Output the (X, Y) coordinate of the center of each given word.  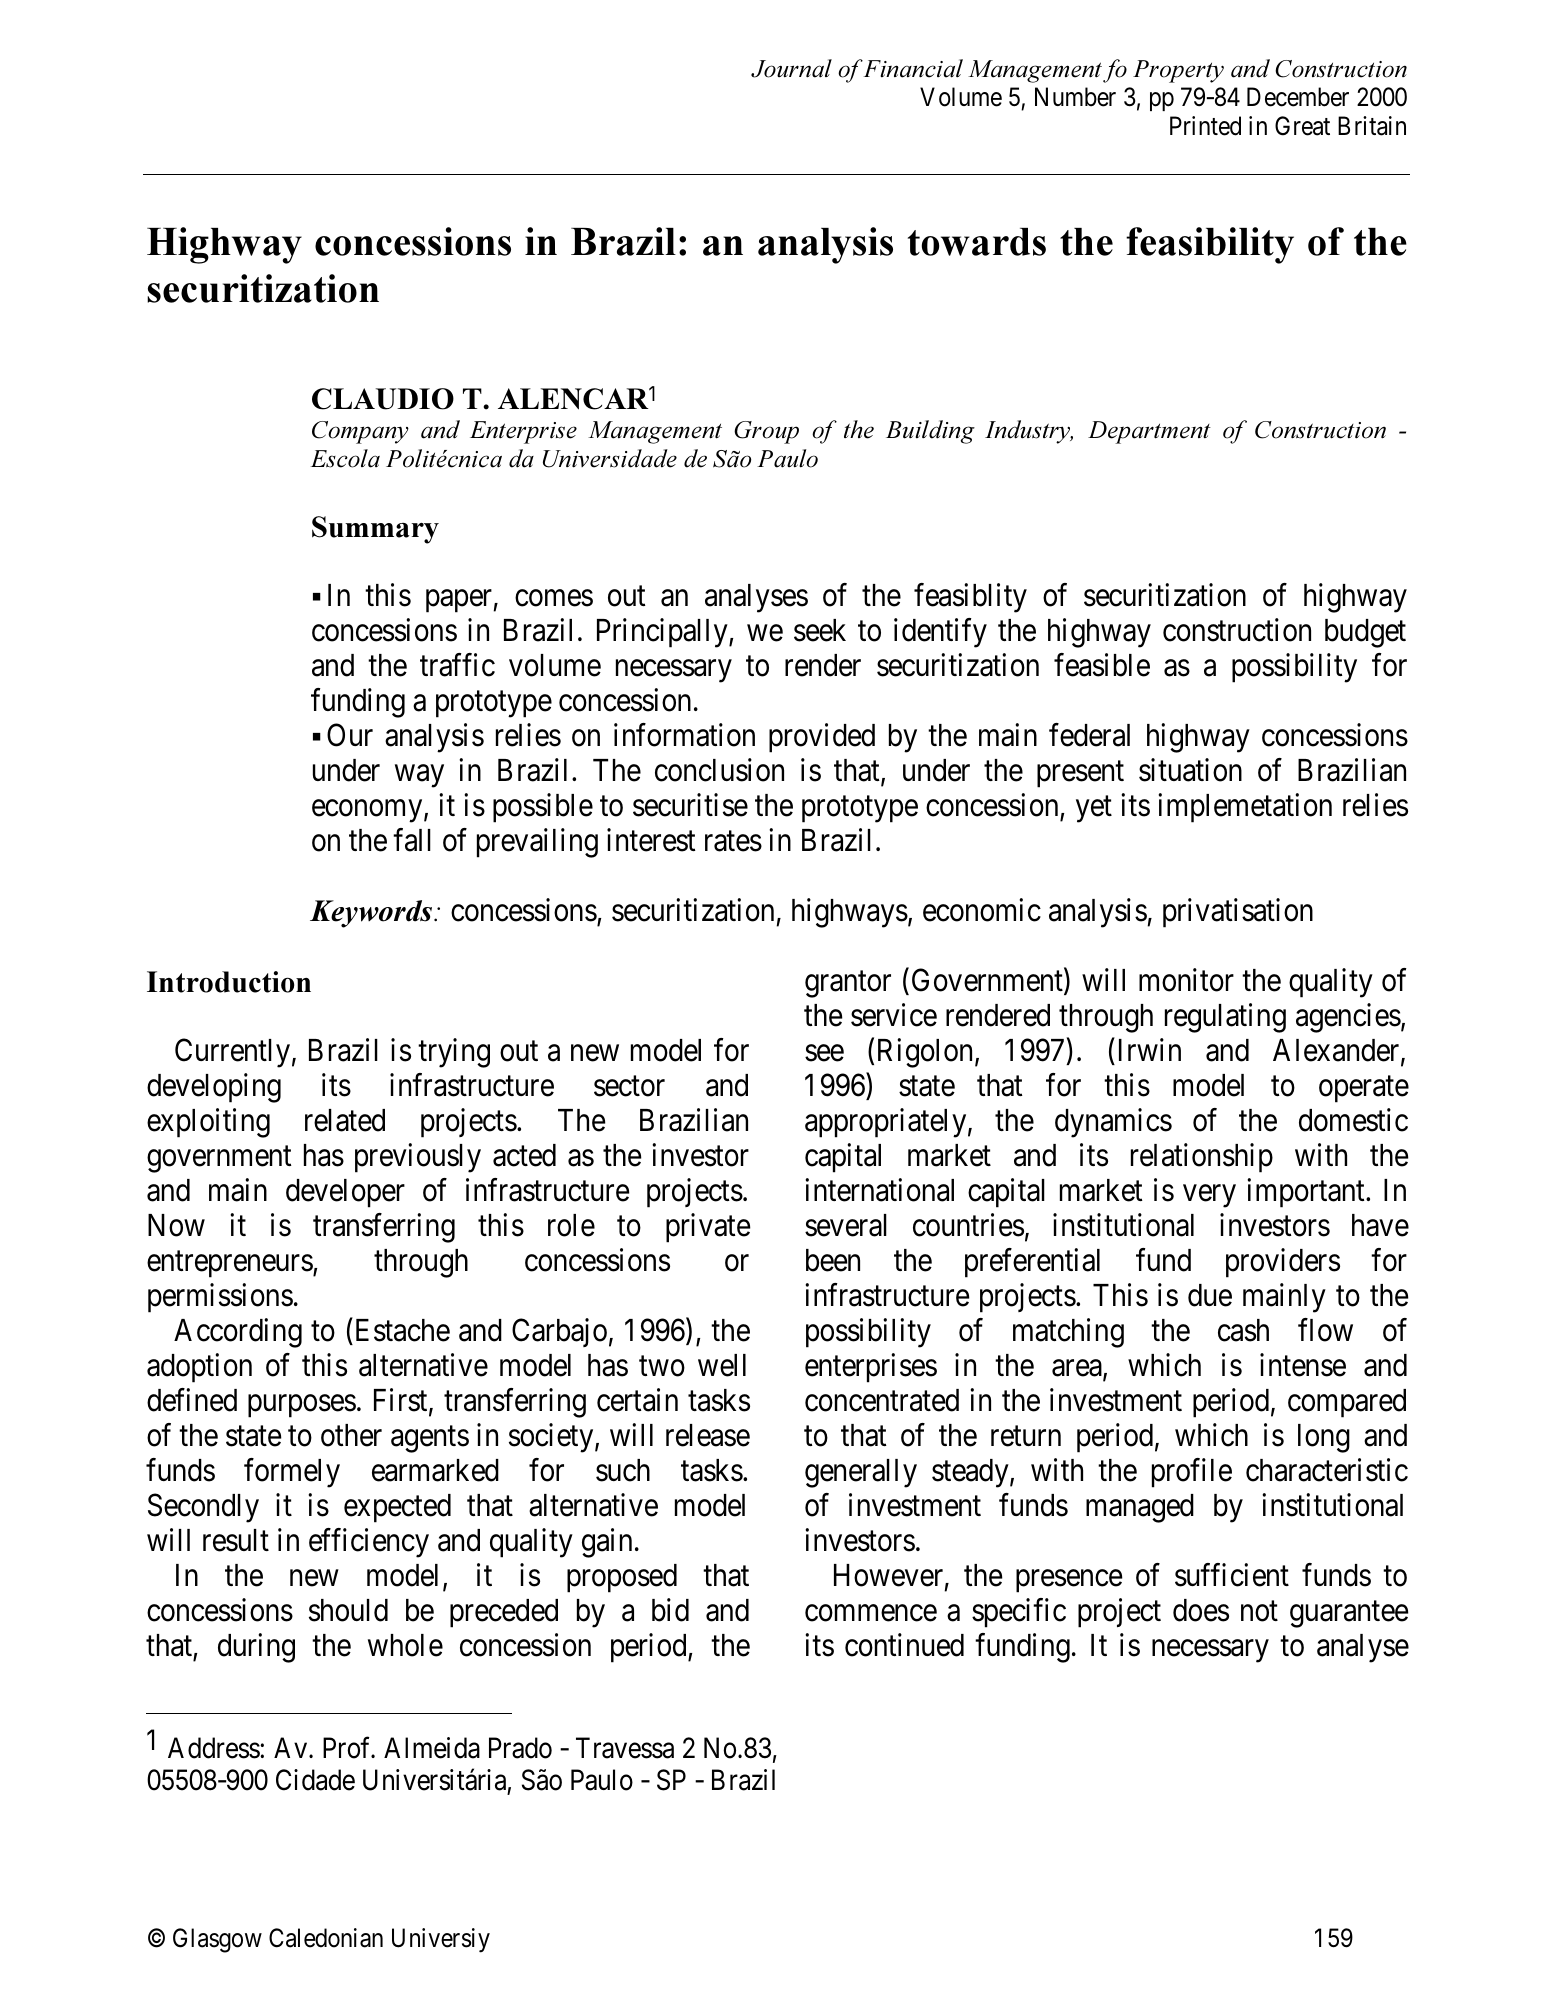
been (833, 1260)
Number (1075, 97)
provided (822, 738)
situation (1190, 770)
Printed (1205, 126)
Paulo (602, 1780)
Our (350, 735)
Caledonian (326, 1938)
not (1259, 1612)
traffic (457, 665)
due (1210, 1295)
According (238, 1333)
